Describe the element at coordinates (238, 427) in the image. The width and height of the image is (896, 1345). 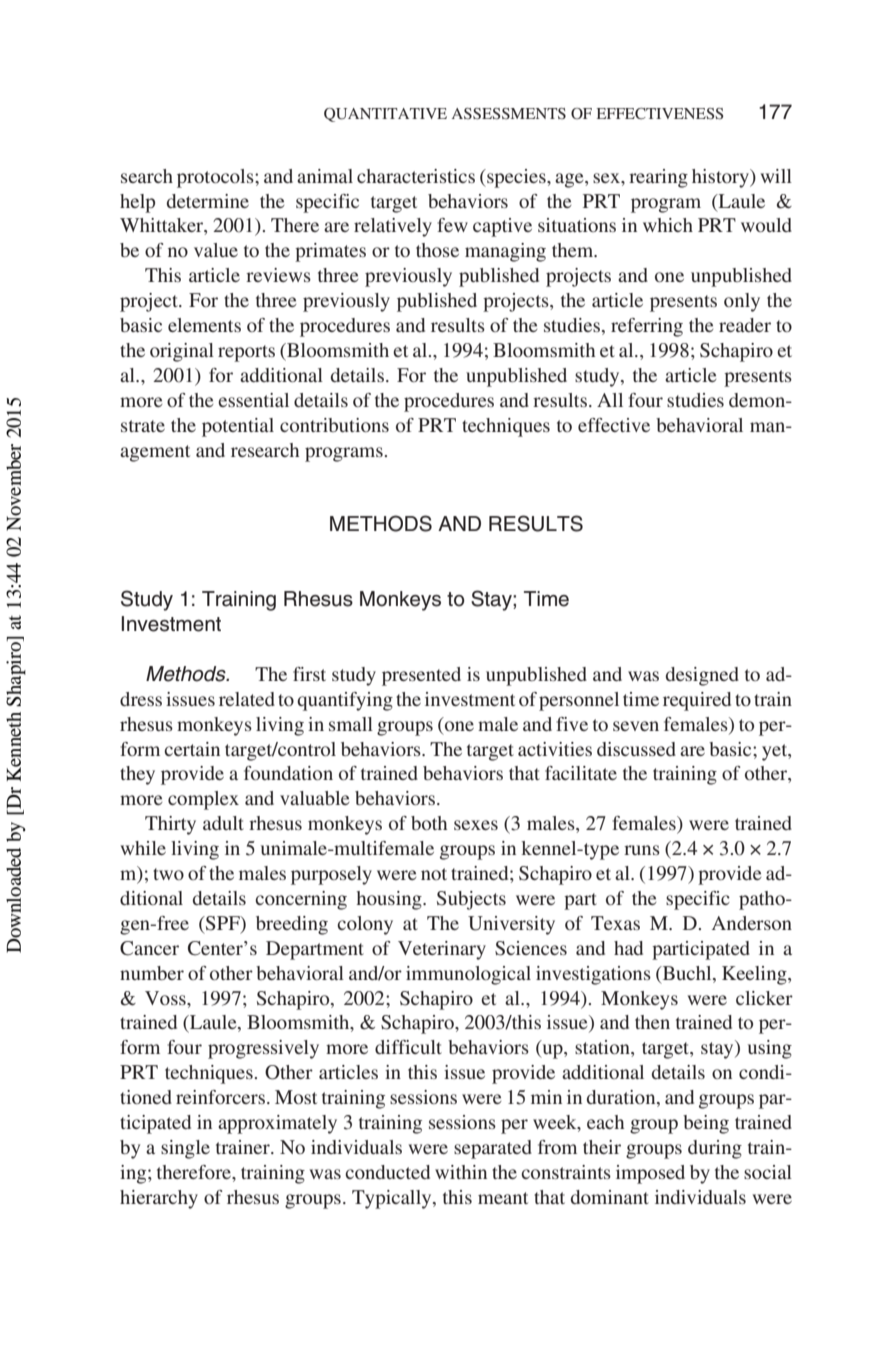
I see `potential` at that location.
